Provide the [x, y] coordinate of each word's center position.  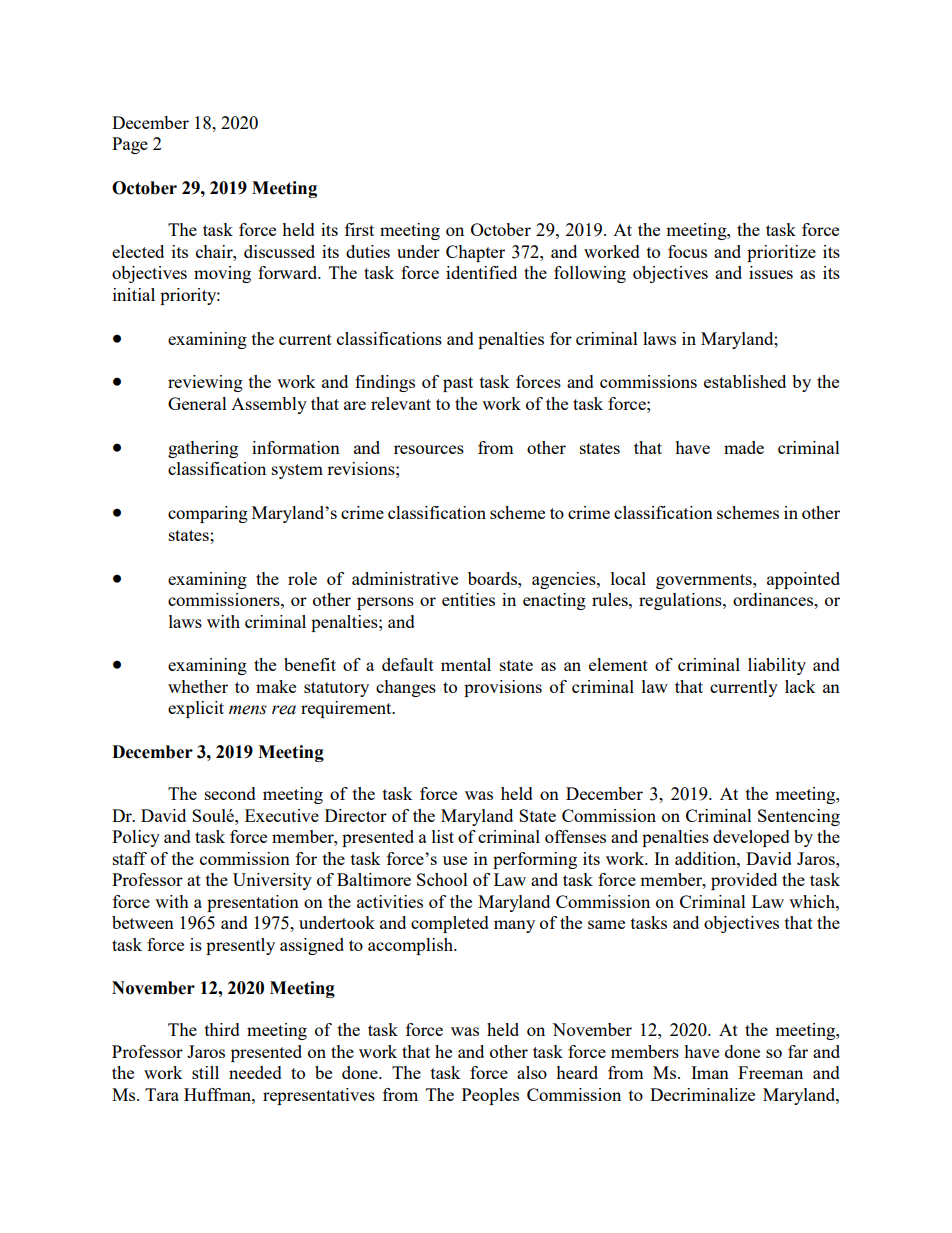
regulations [681, 601]
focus [687, 251]
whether [198, 686]
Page [130, 145]
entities [468, 599]
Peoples [490, 1096]
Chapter [475, 253]
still [205, 1072]
